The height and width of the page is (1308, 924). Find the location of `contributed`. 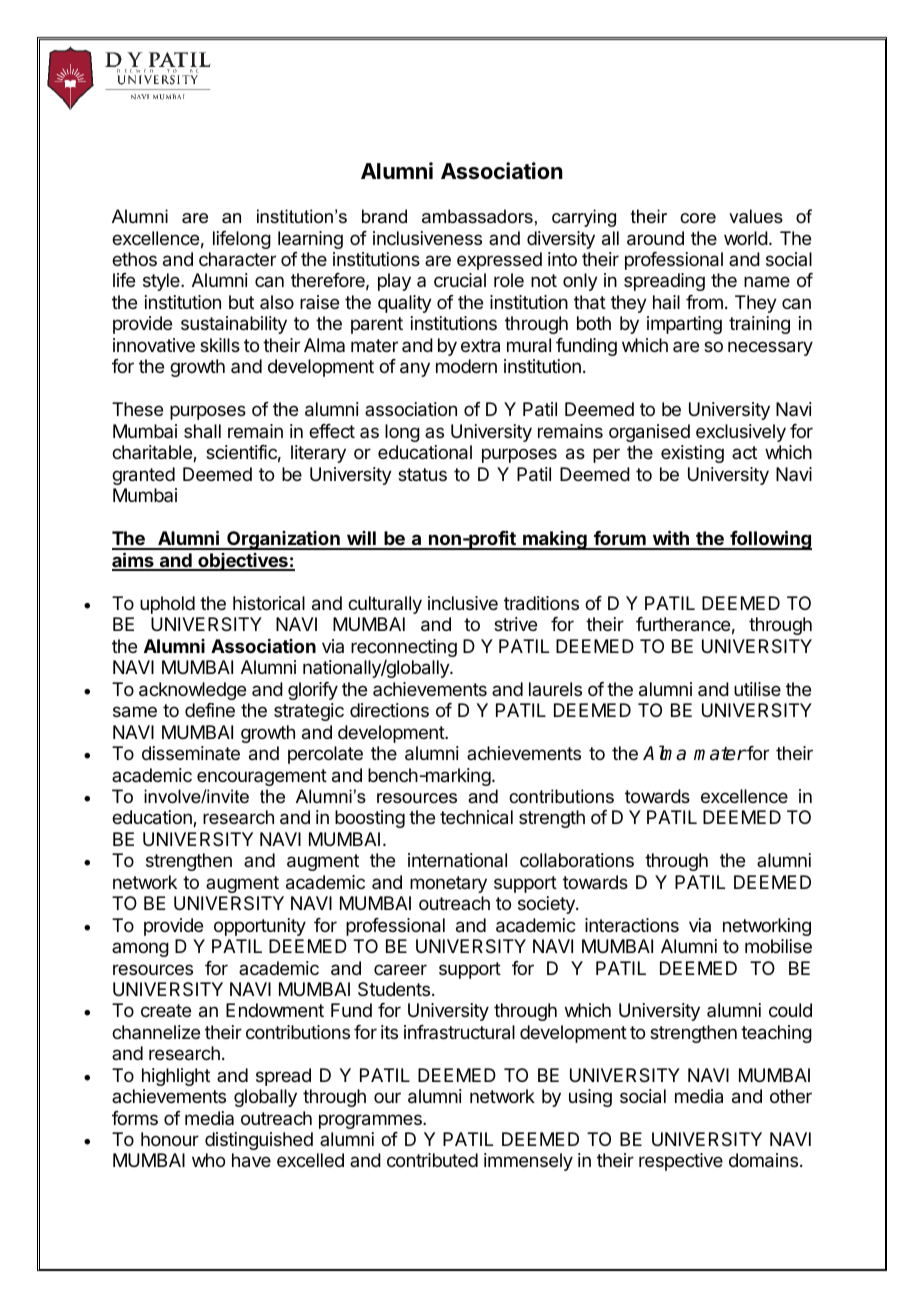

contributed is located at coordinates (432, 1160).
